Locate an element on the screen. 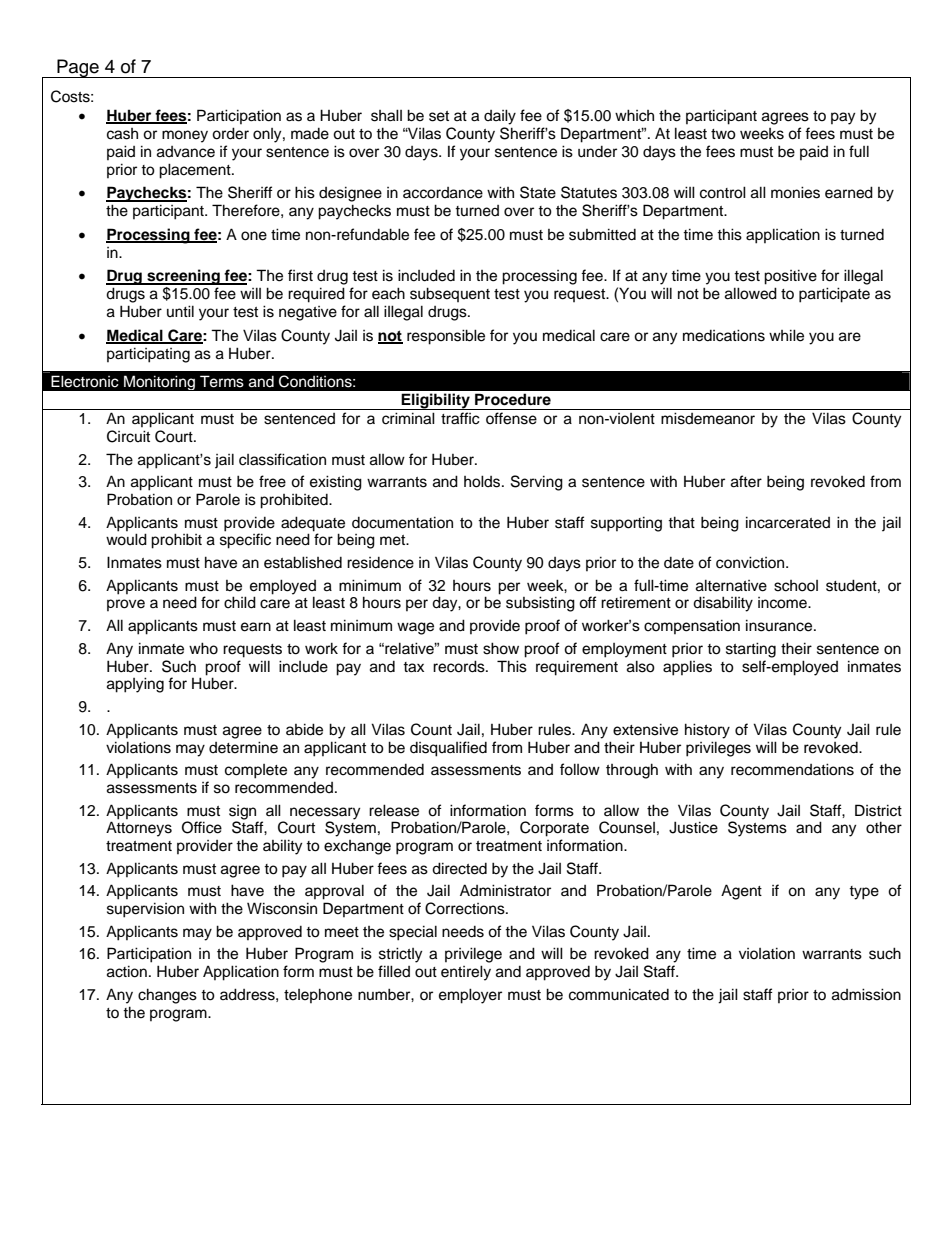  action is located at coordinates (127, 971).
